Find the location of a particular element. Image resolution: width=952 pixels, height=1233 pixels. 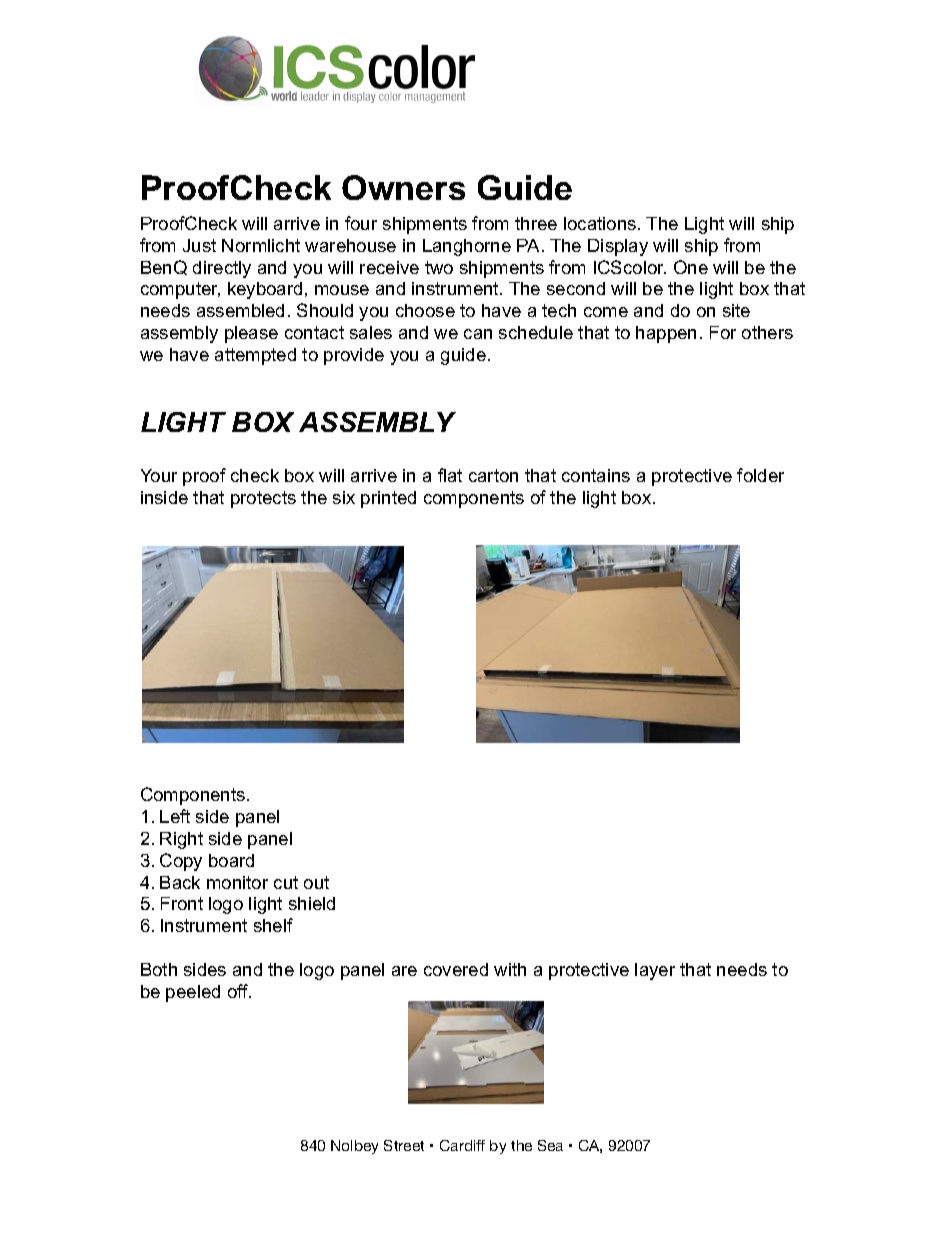

protects is located at coordinates (263, 499).
